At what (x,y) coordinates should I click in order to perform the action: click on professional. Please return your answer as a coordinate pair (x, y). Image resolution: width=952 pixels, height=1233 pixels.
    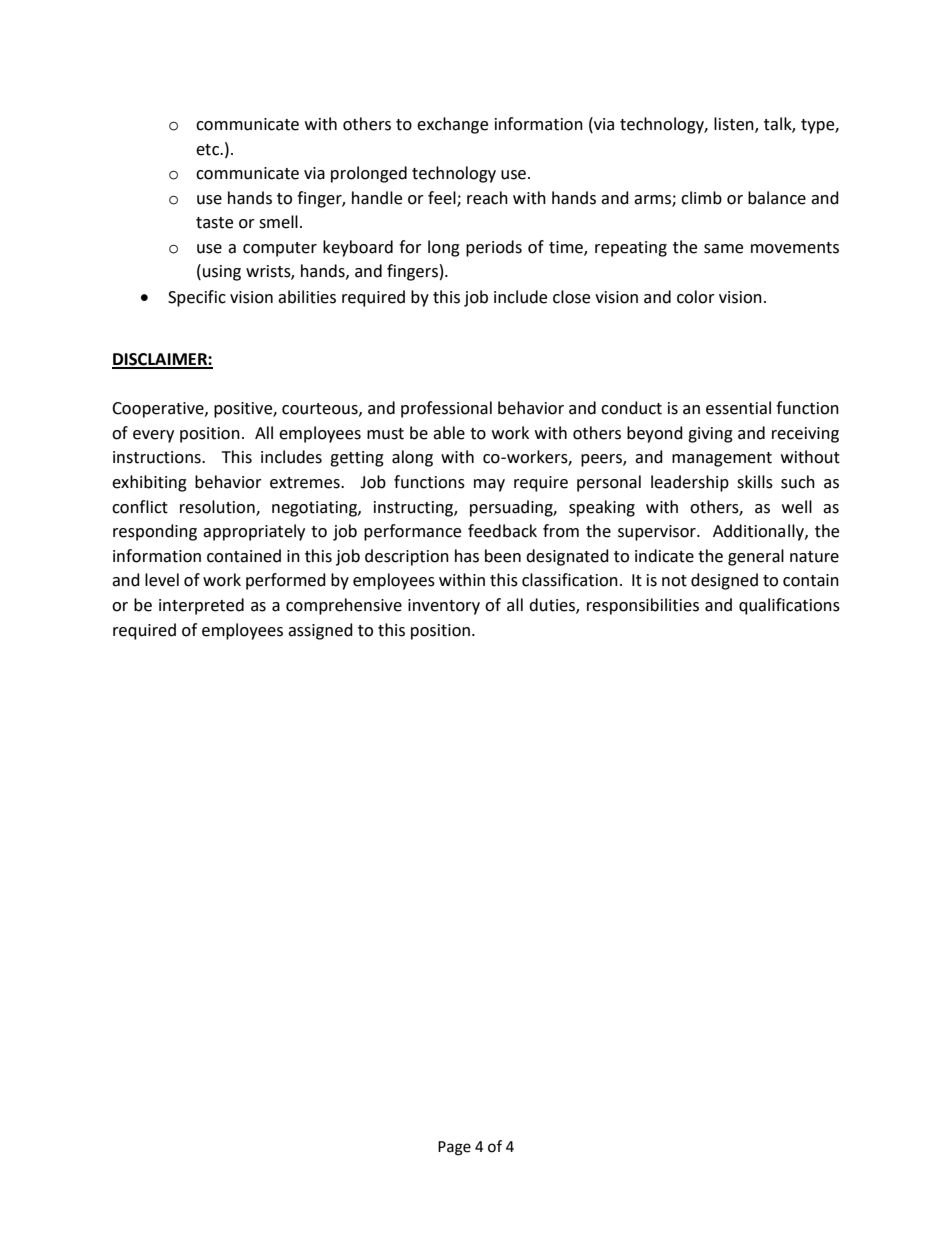
    Looking at the image, I should click on (446, 409).
